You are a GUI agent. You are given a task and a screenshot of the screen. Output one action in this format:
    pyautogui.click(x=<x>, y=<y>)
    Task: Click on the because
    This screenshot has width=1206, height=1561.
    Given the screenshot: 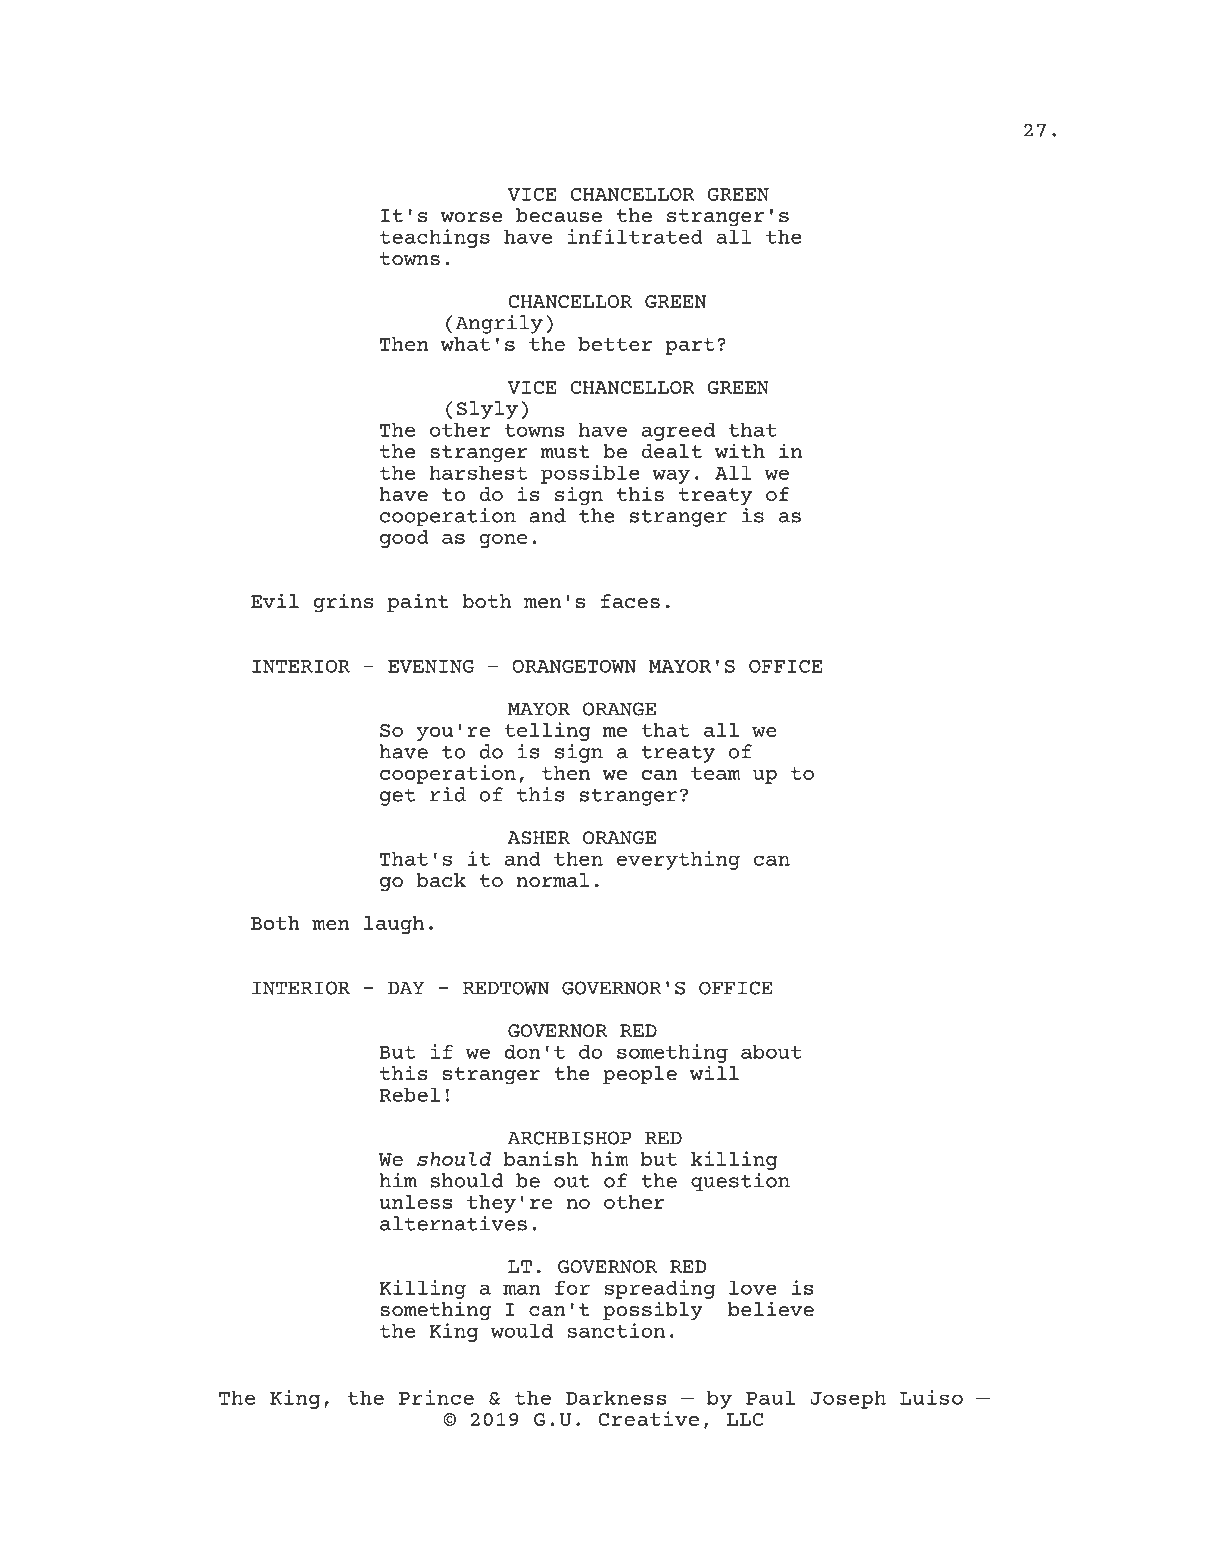 What is the action you would take?
    pyautogui.click(x=559, y=215)
